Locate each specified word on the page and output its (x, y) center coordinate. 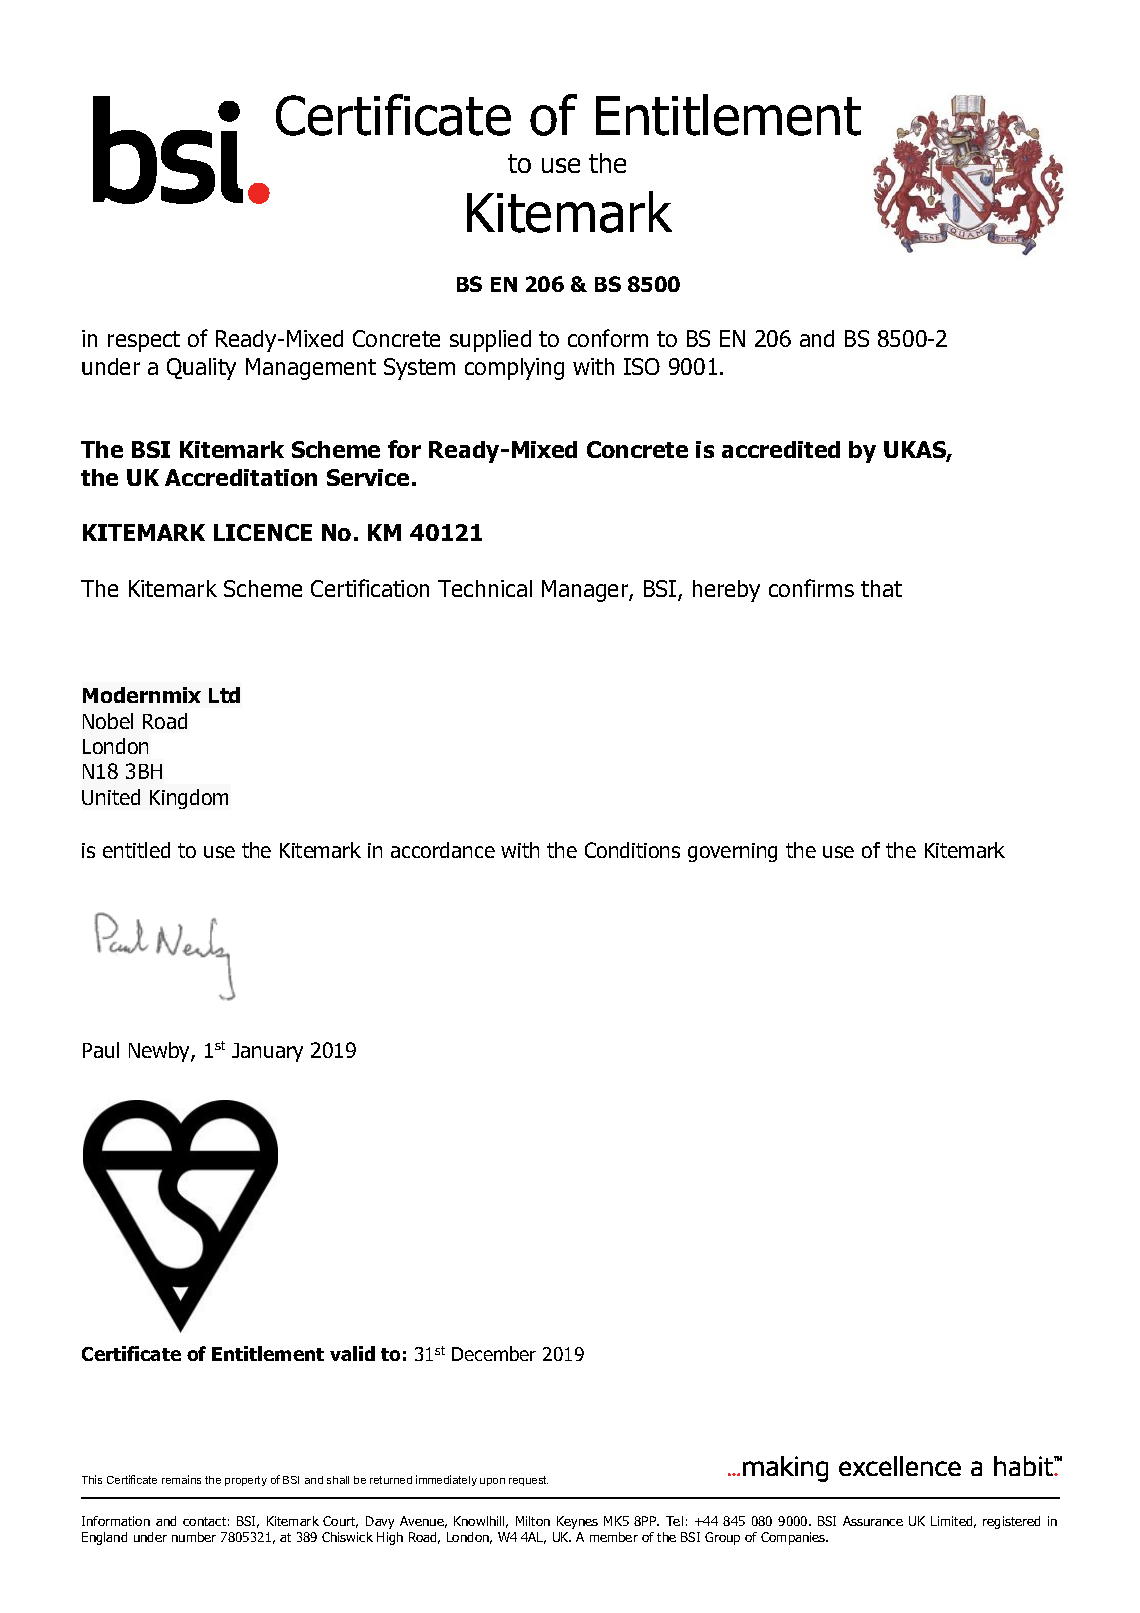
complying (514, 369)
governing (732, 852)
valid (352, 1353)
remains (181, 1479)
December (494, 1353)
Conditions (632, 850)
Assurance (873, 1521)
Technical (485, 588)
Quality (201, 369)
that (881, 588)
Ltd (224, 695)
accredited (781, 449)
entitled (136, 850)
